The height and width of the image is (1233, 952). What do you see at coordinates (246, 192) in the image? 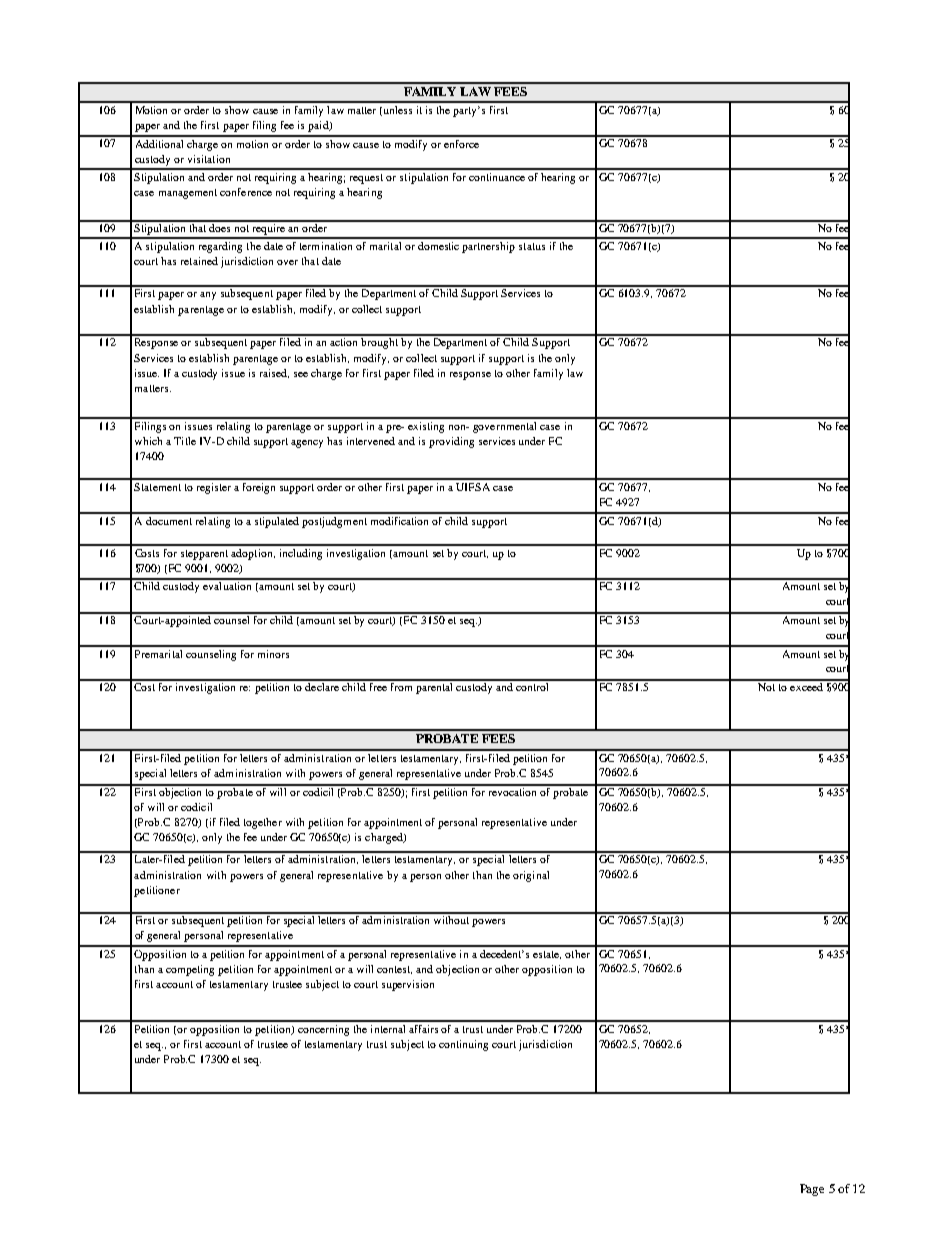
I see `conference` at bounding box center [246, 192].
